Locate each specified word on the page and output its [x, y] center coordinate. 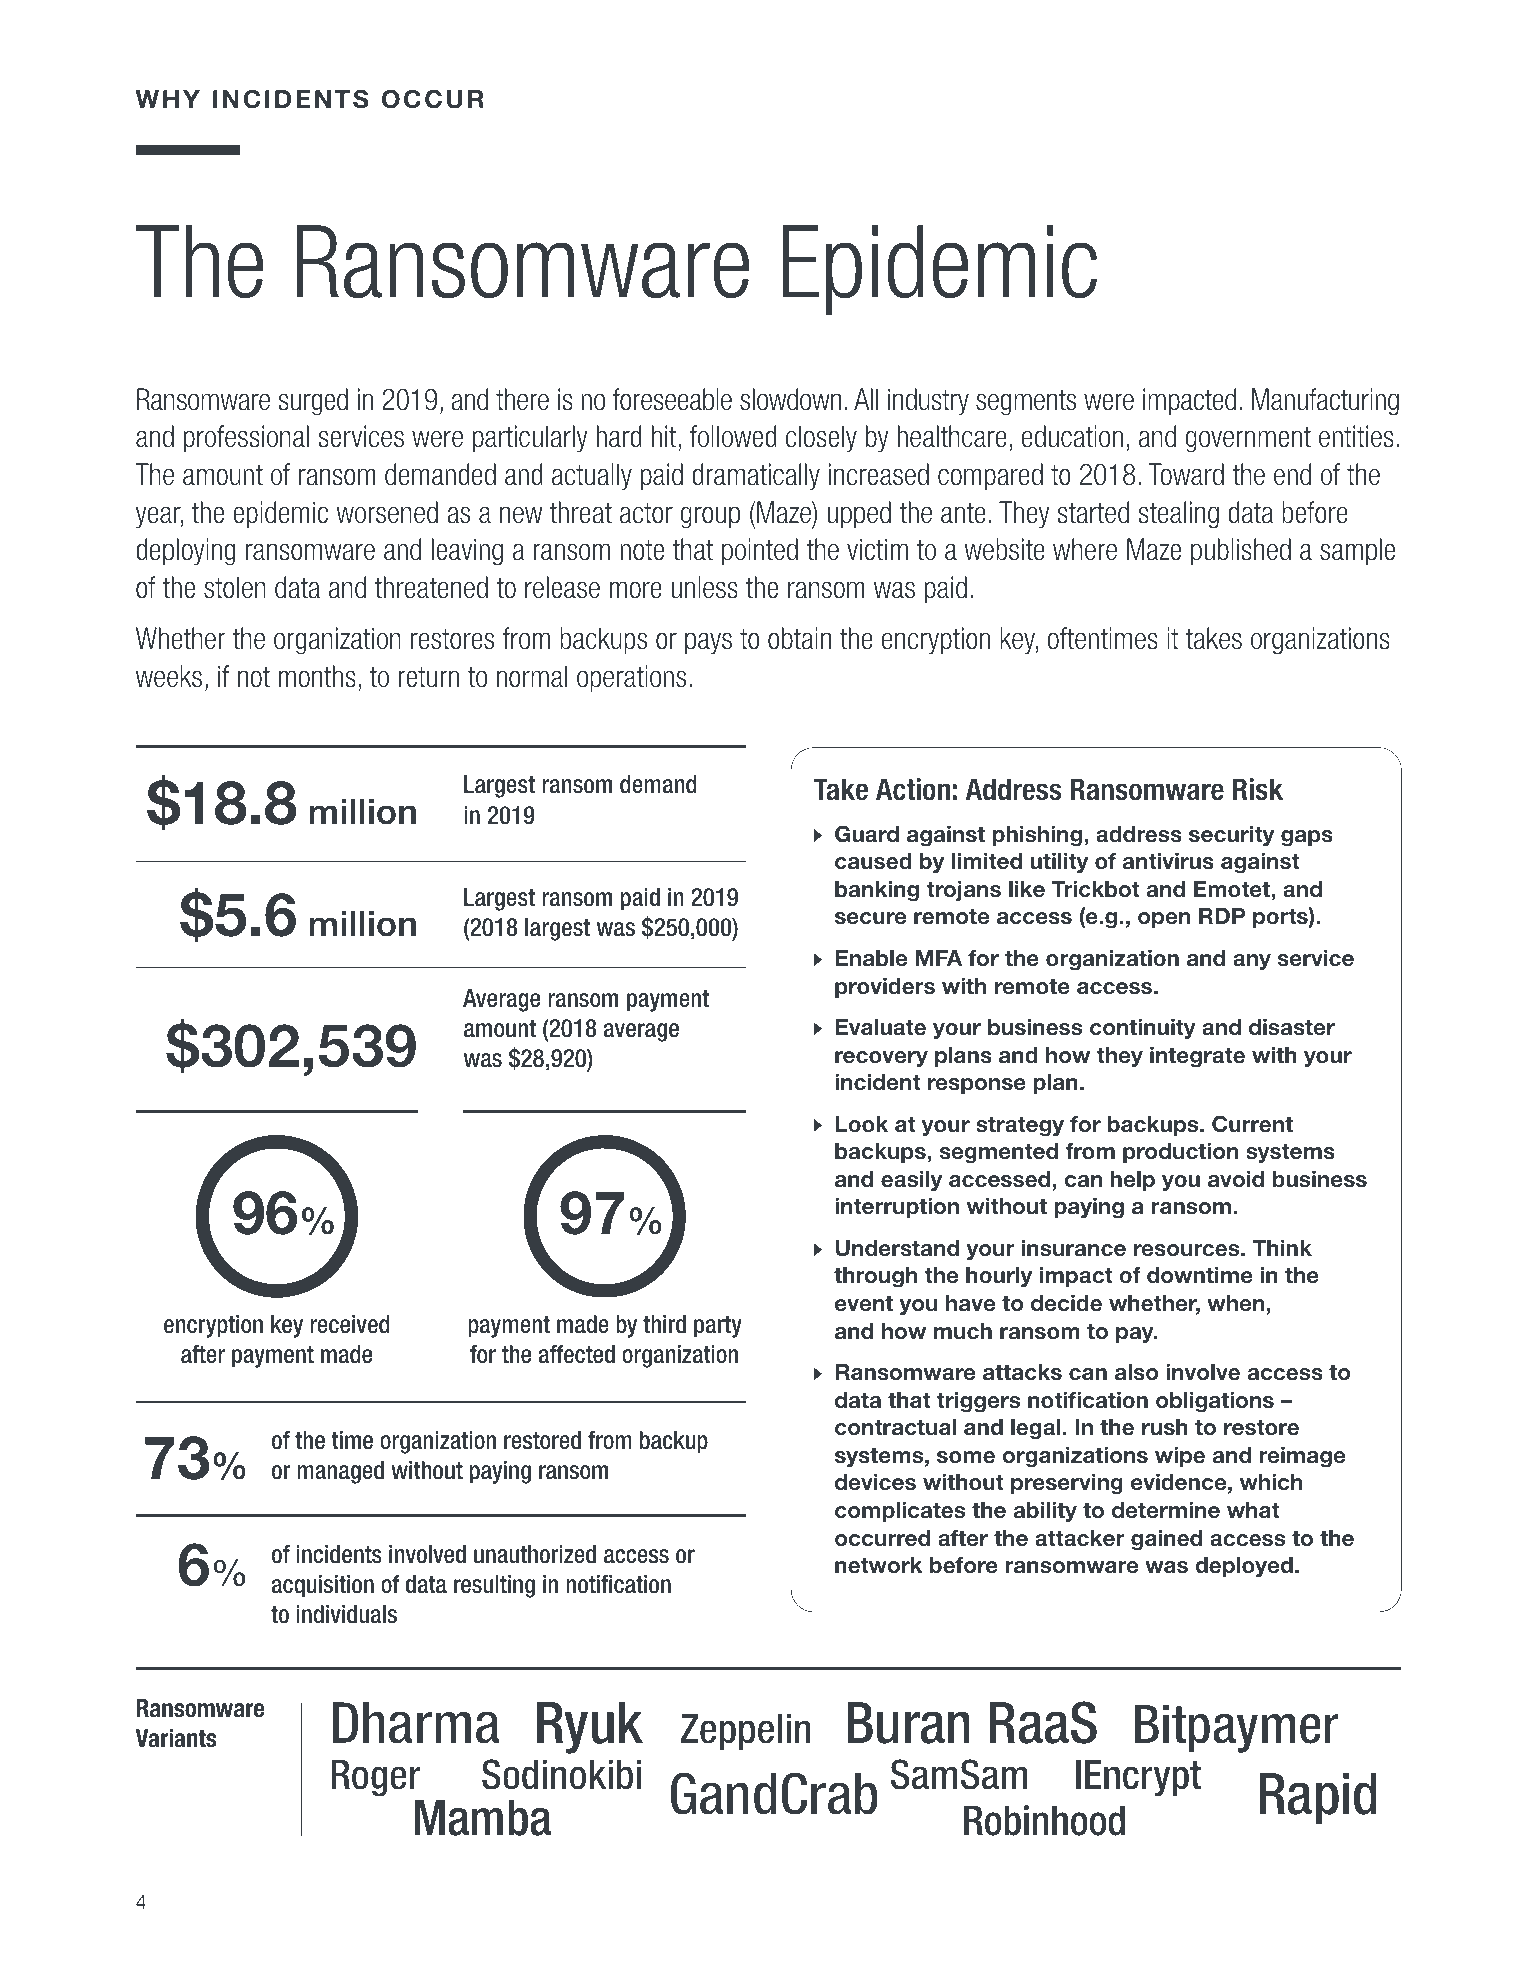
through [875, 1277]
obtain [799, 638]
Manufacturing [1325, 402]
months [317, 676]
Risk [1258, 789]
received [350, 1324]
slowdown [790, 399]
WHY [167, 99]
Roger [376, 1778]
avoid [1236, 1179]
